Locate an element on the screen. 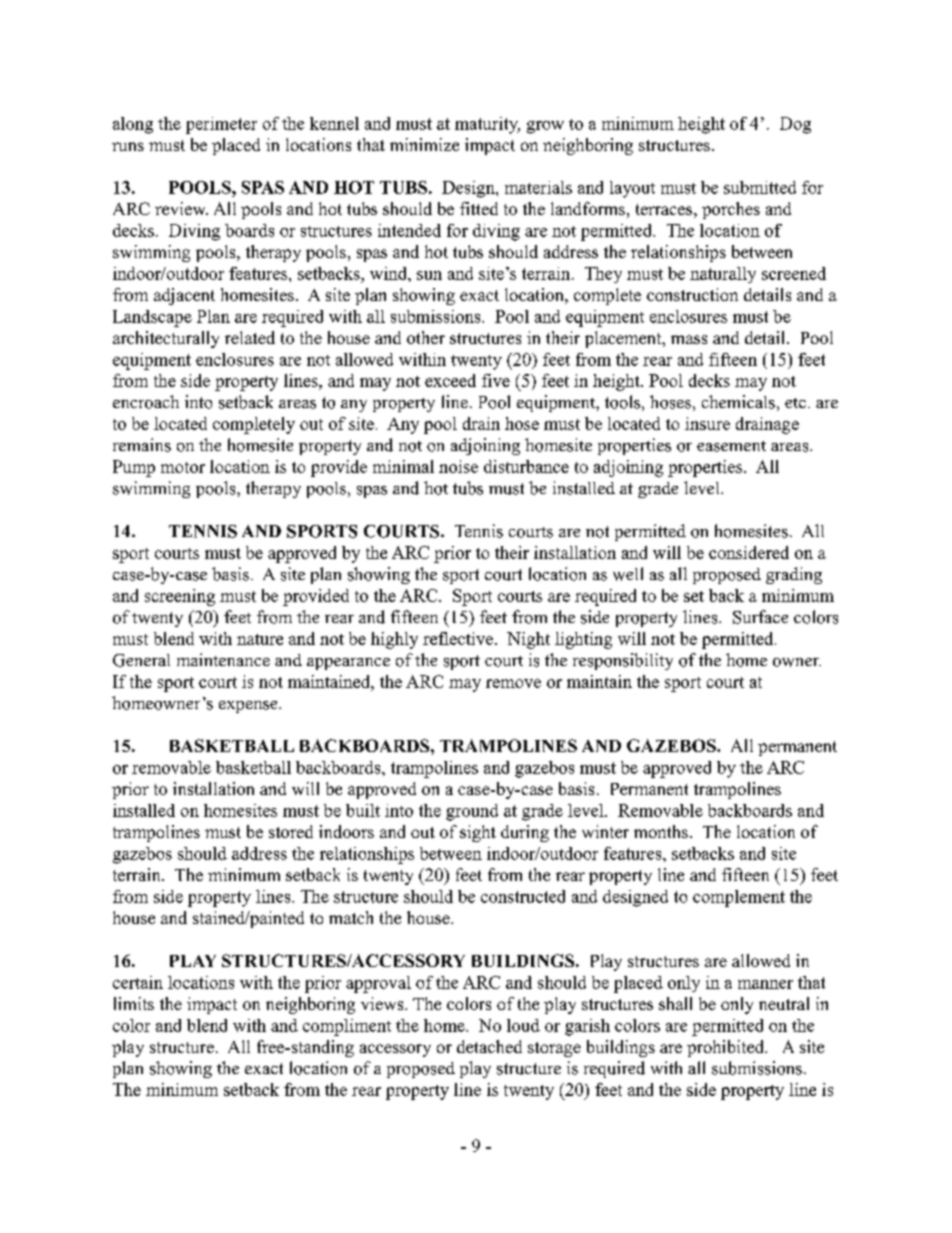  submitted is located at coordinates (760, 187).
